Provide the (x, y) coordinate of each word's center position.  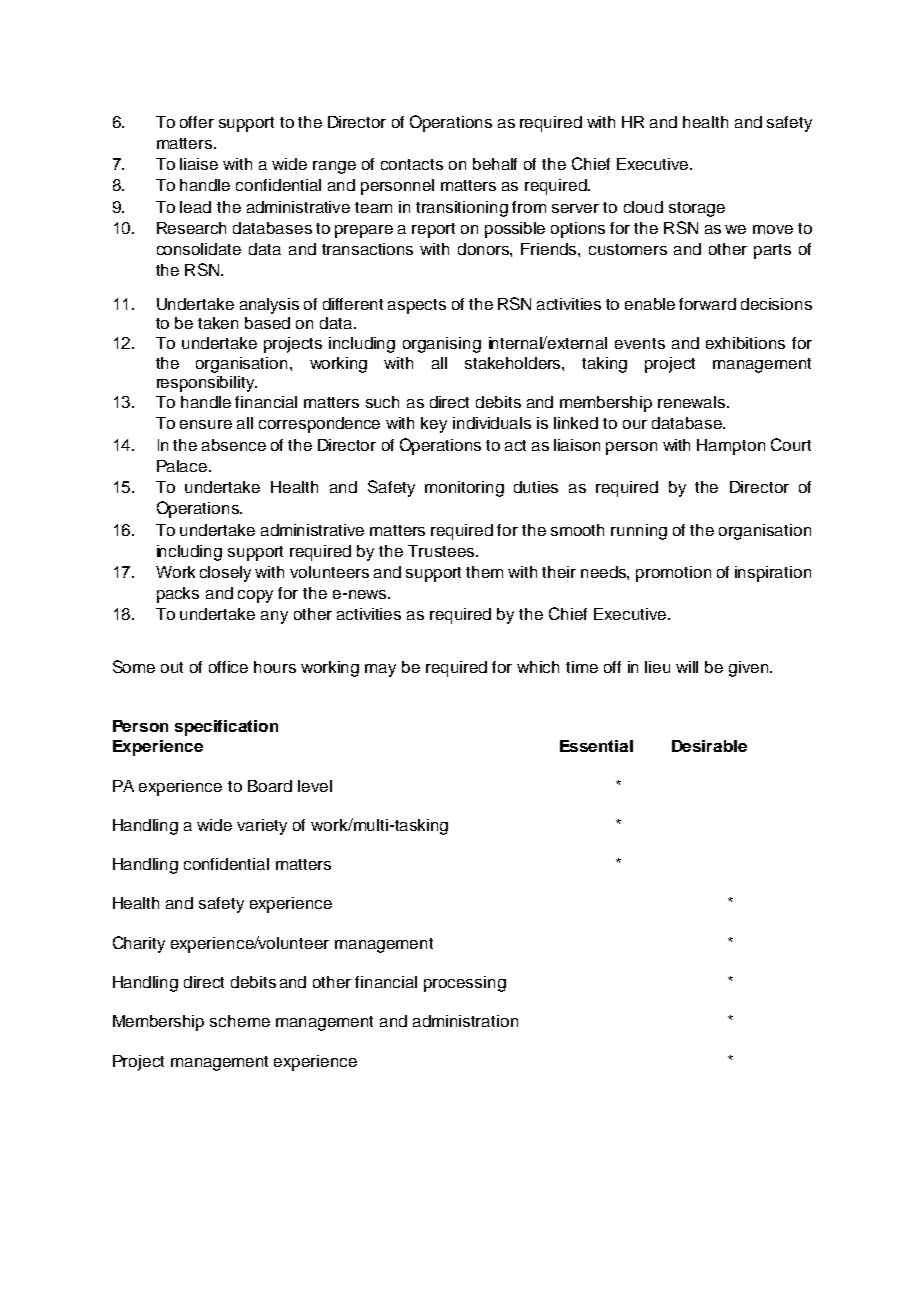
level (315, 786)
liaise (199, 164)
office (228, 667)
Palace (183, 466)
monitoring (464, 489)
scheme (240, 1021)
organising (442, 345)
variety (262, 827)
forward (707, 304)
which (538, 667)
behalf (495, 164)
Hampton (731, 447)
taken (218, 323)
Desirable (709, 746)
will (687, 667)
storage (697, 209)
